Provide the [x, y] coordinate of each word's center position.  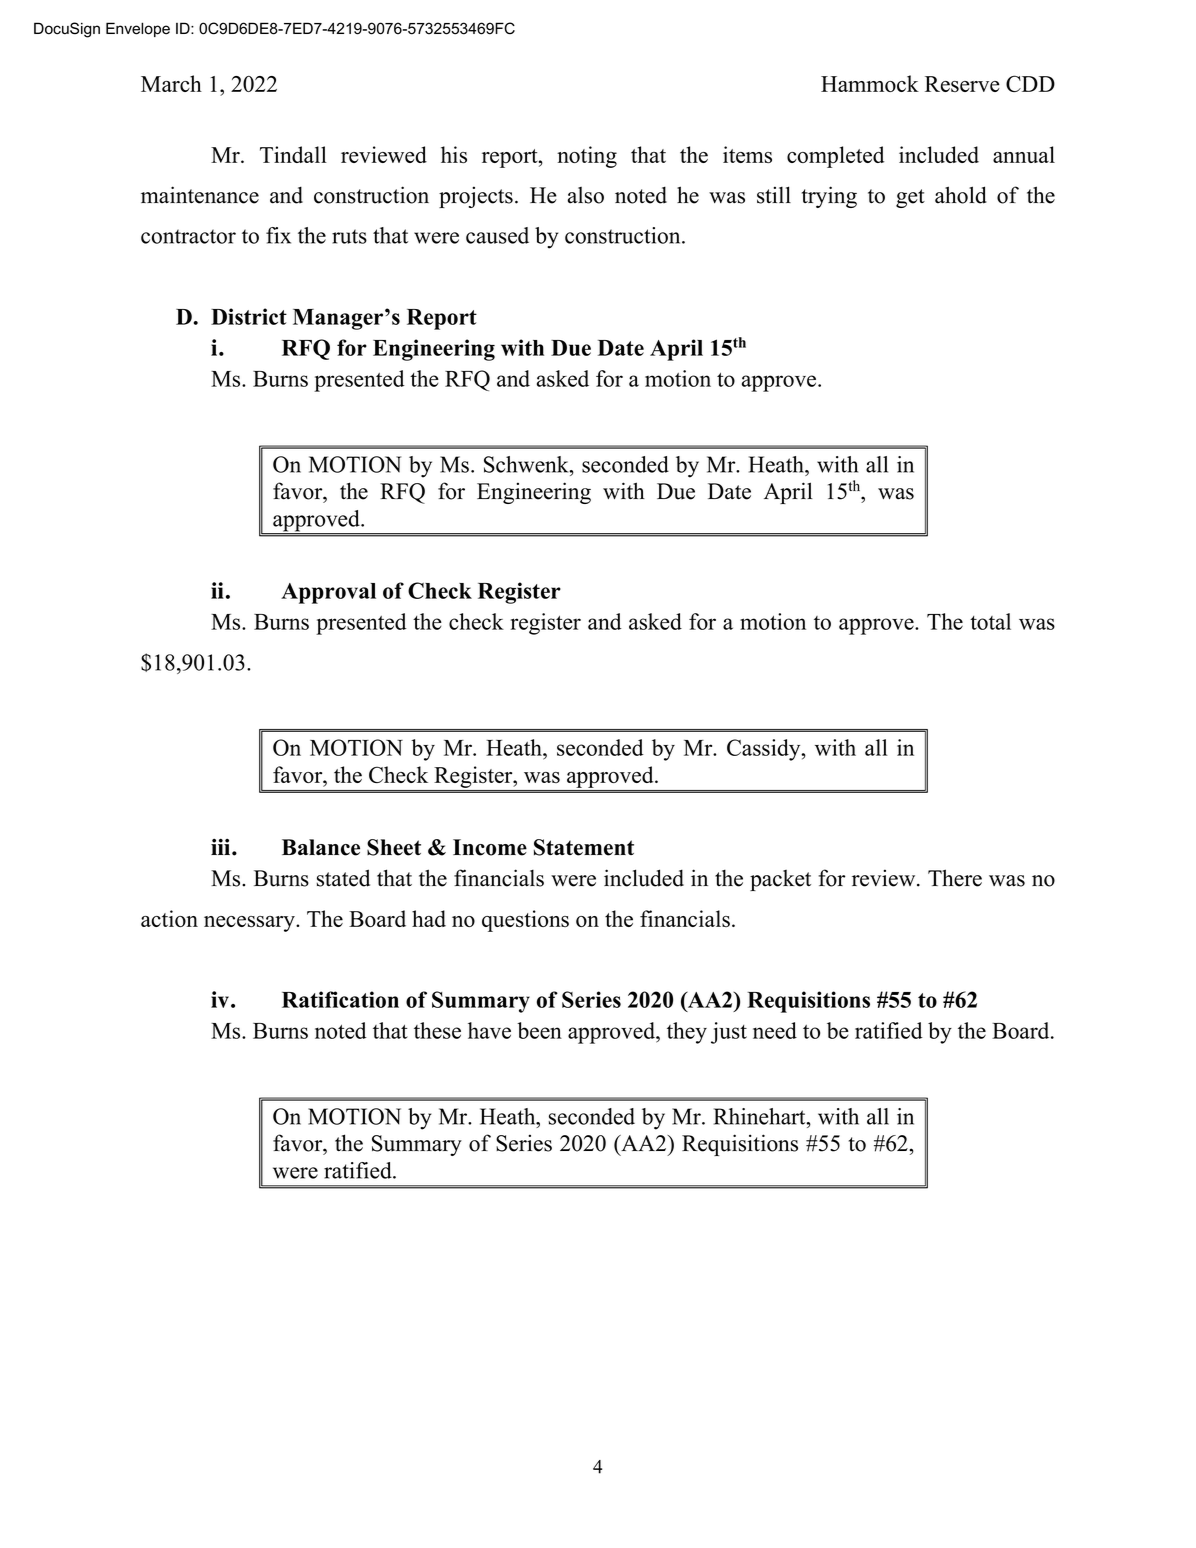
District [249, 316]
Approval [328, 593]
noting [587, 157]
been [539, 1030]
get [910, 198]
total [990, 621]
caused [497, 235]
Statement [584, 847]
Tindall [293, 154]
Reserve [962, 84]
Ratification [340, 999]
